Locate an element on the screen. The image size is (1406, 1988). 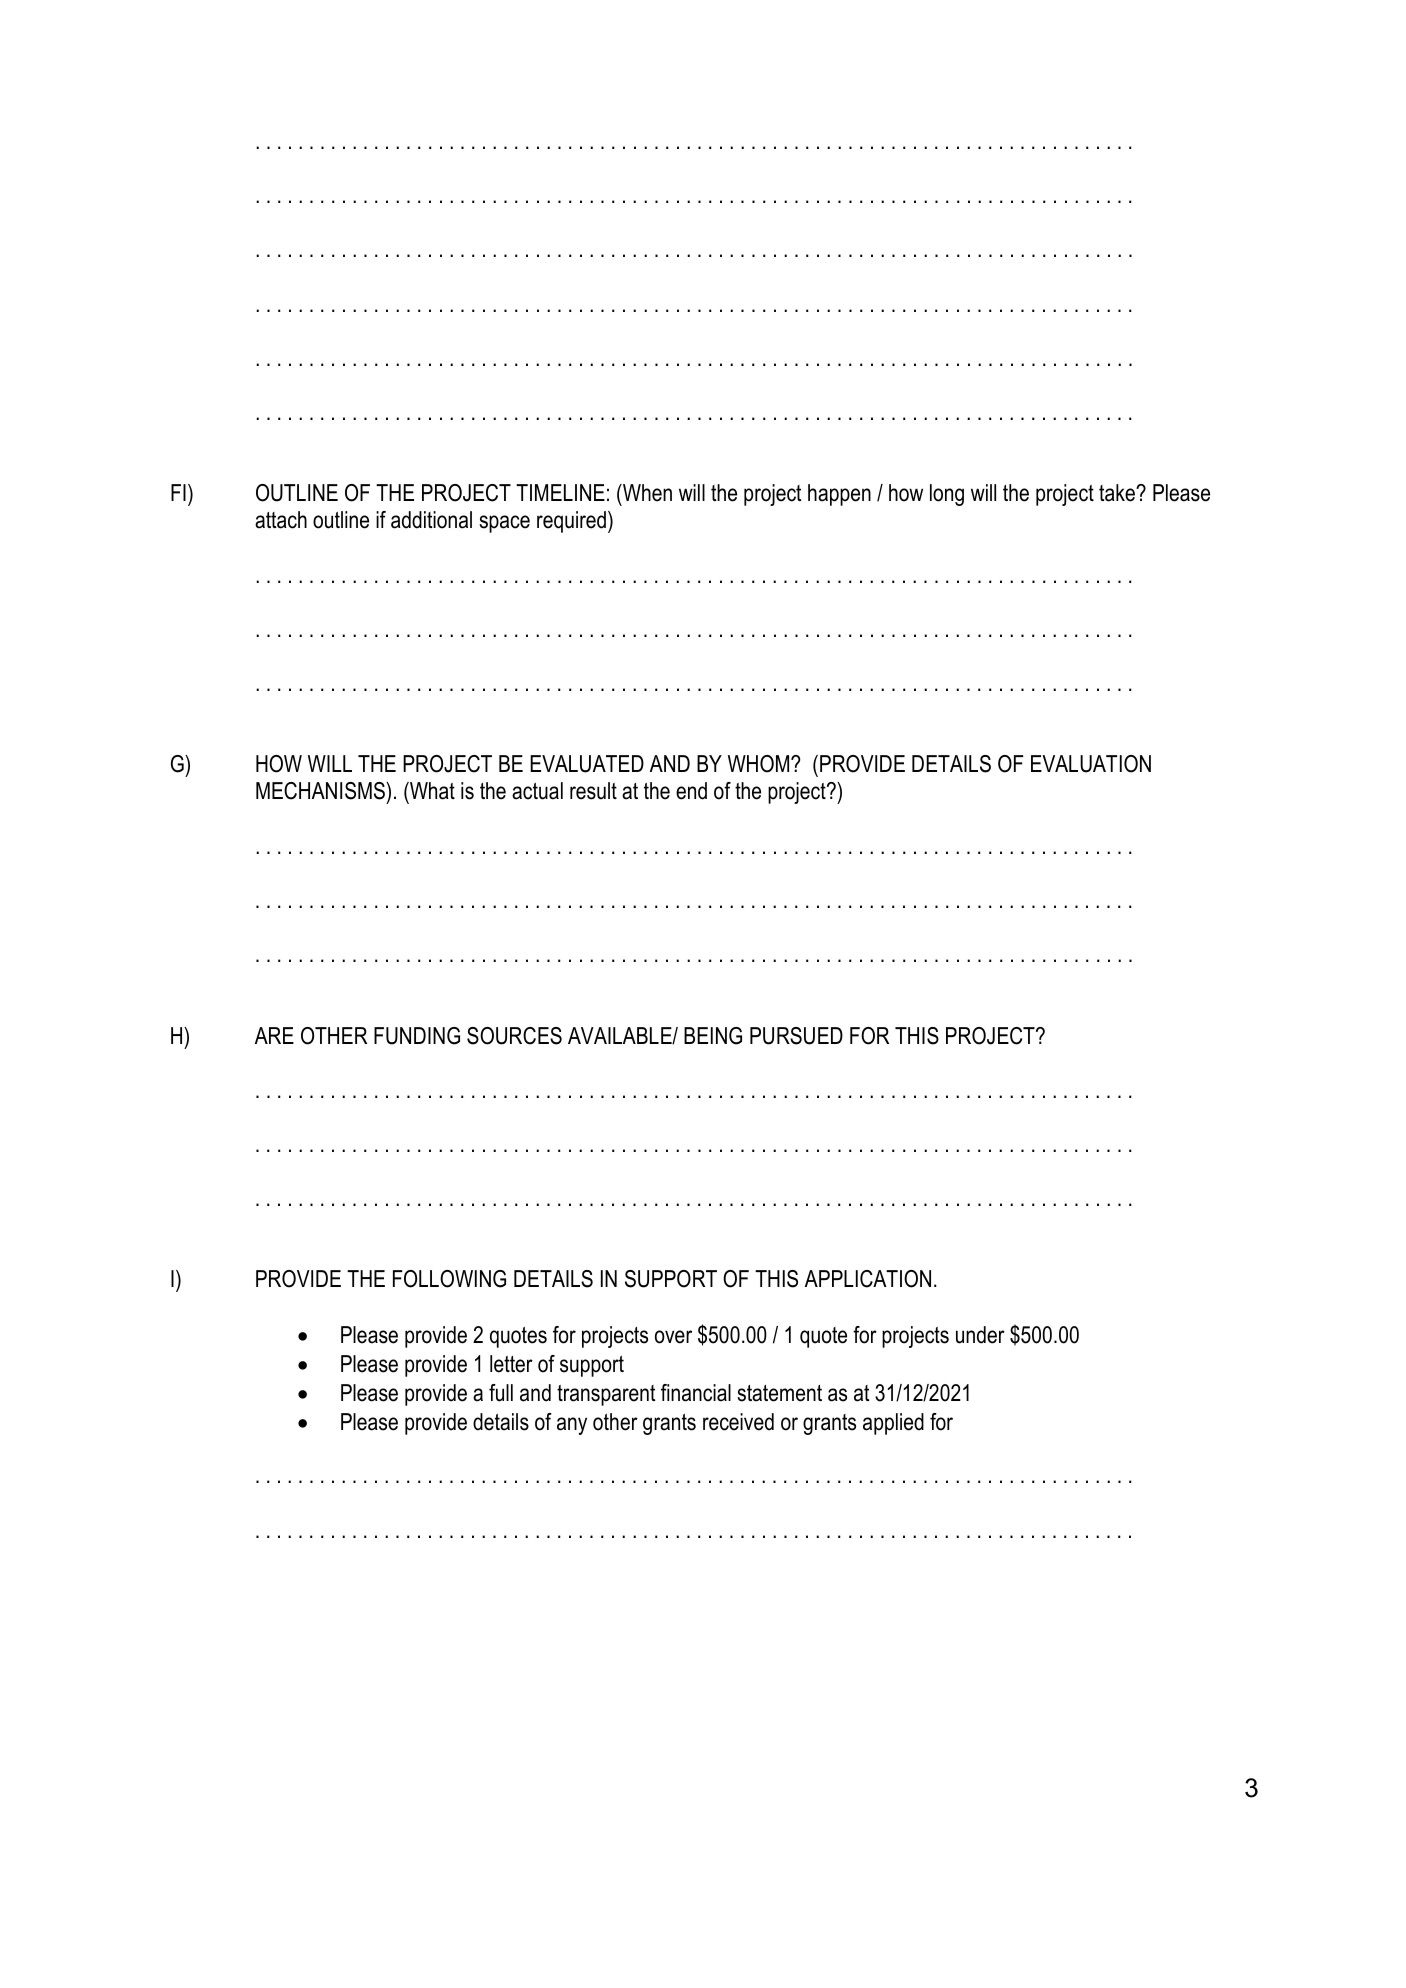
actual is located at coordinates (537, 791).
